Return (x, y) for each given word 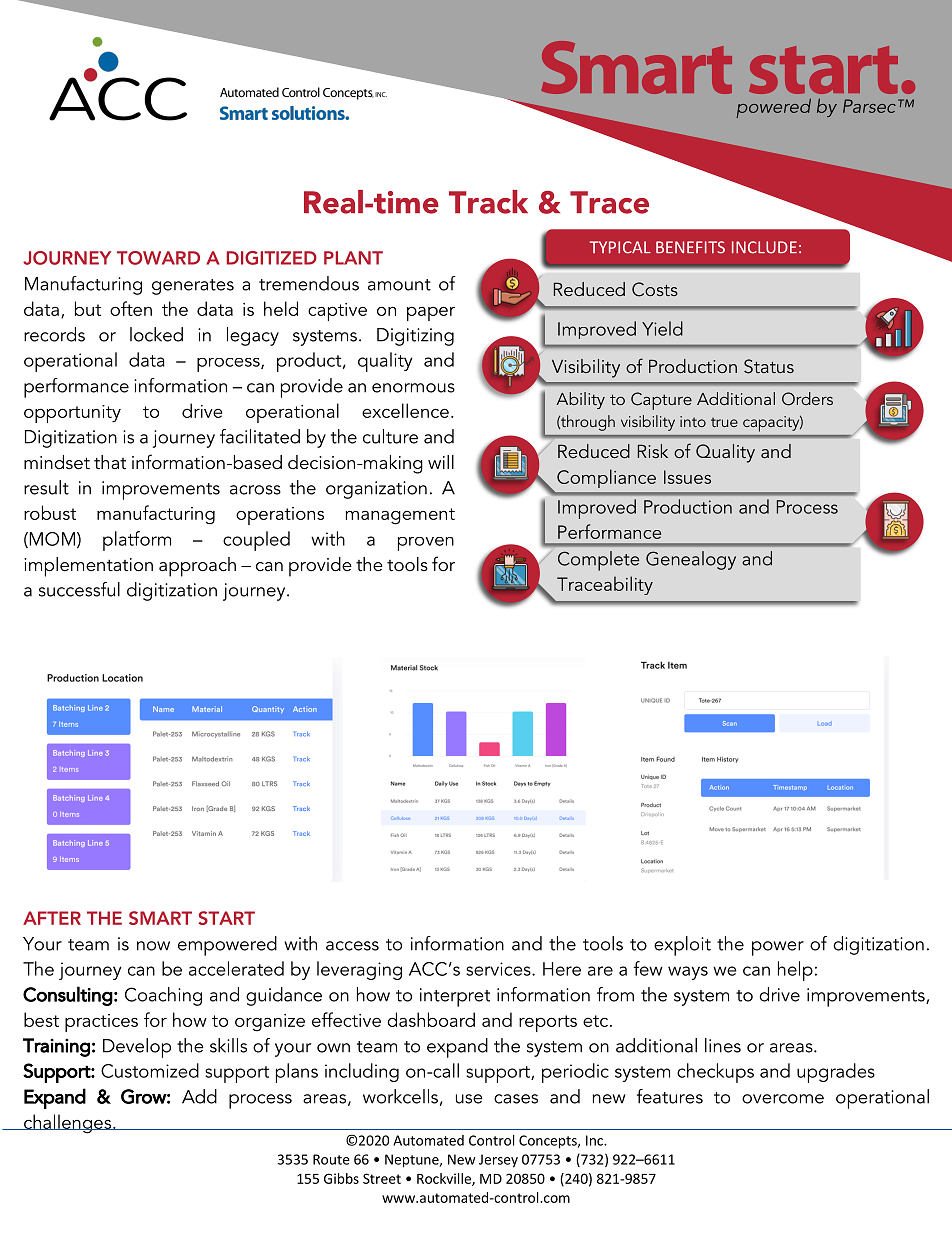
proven (426, 544)
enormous (413, 388)
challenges (68, 1124)
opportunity (72, 414)
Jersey (498, 1161)
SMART (160, 918)
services (499, 969)
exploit (682, 946)
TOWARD (158, 258)
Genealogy (691, 560)
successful (79, 589)
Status (769, 366)
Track (488, 202)
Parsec (869, 106)
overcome (783, 1099)
